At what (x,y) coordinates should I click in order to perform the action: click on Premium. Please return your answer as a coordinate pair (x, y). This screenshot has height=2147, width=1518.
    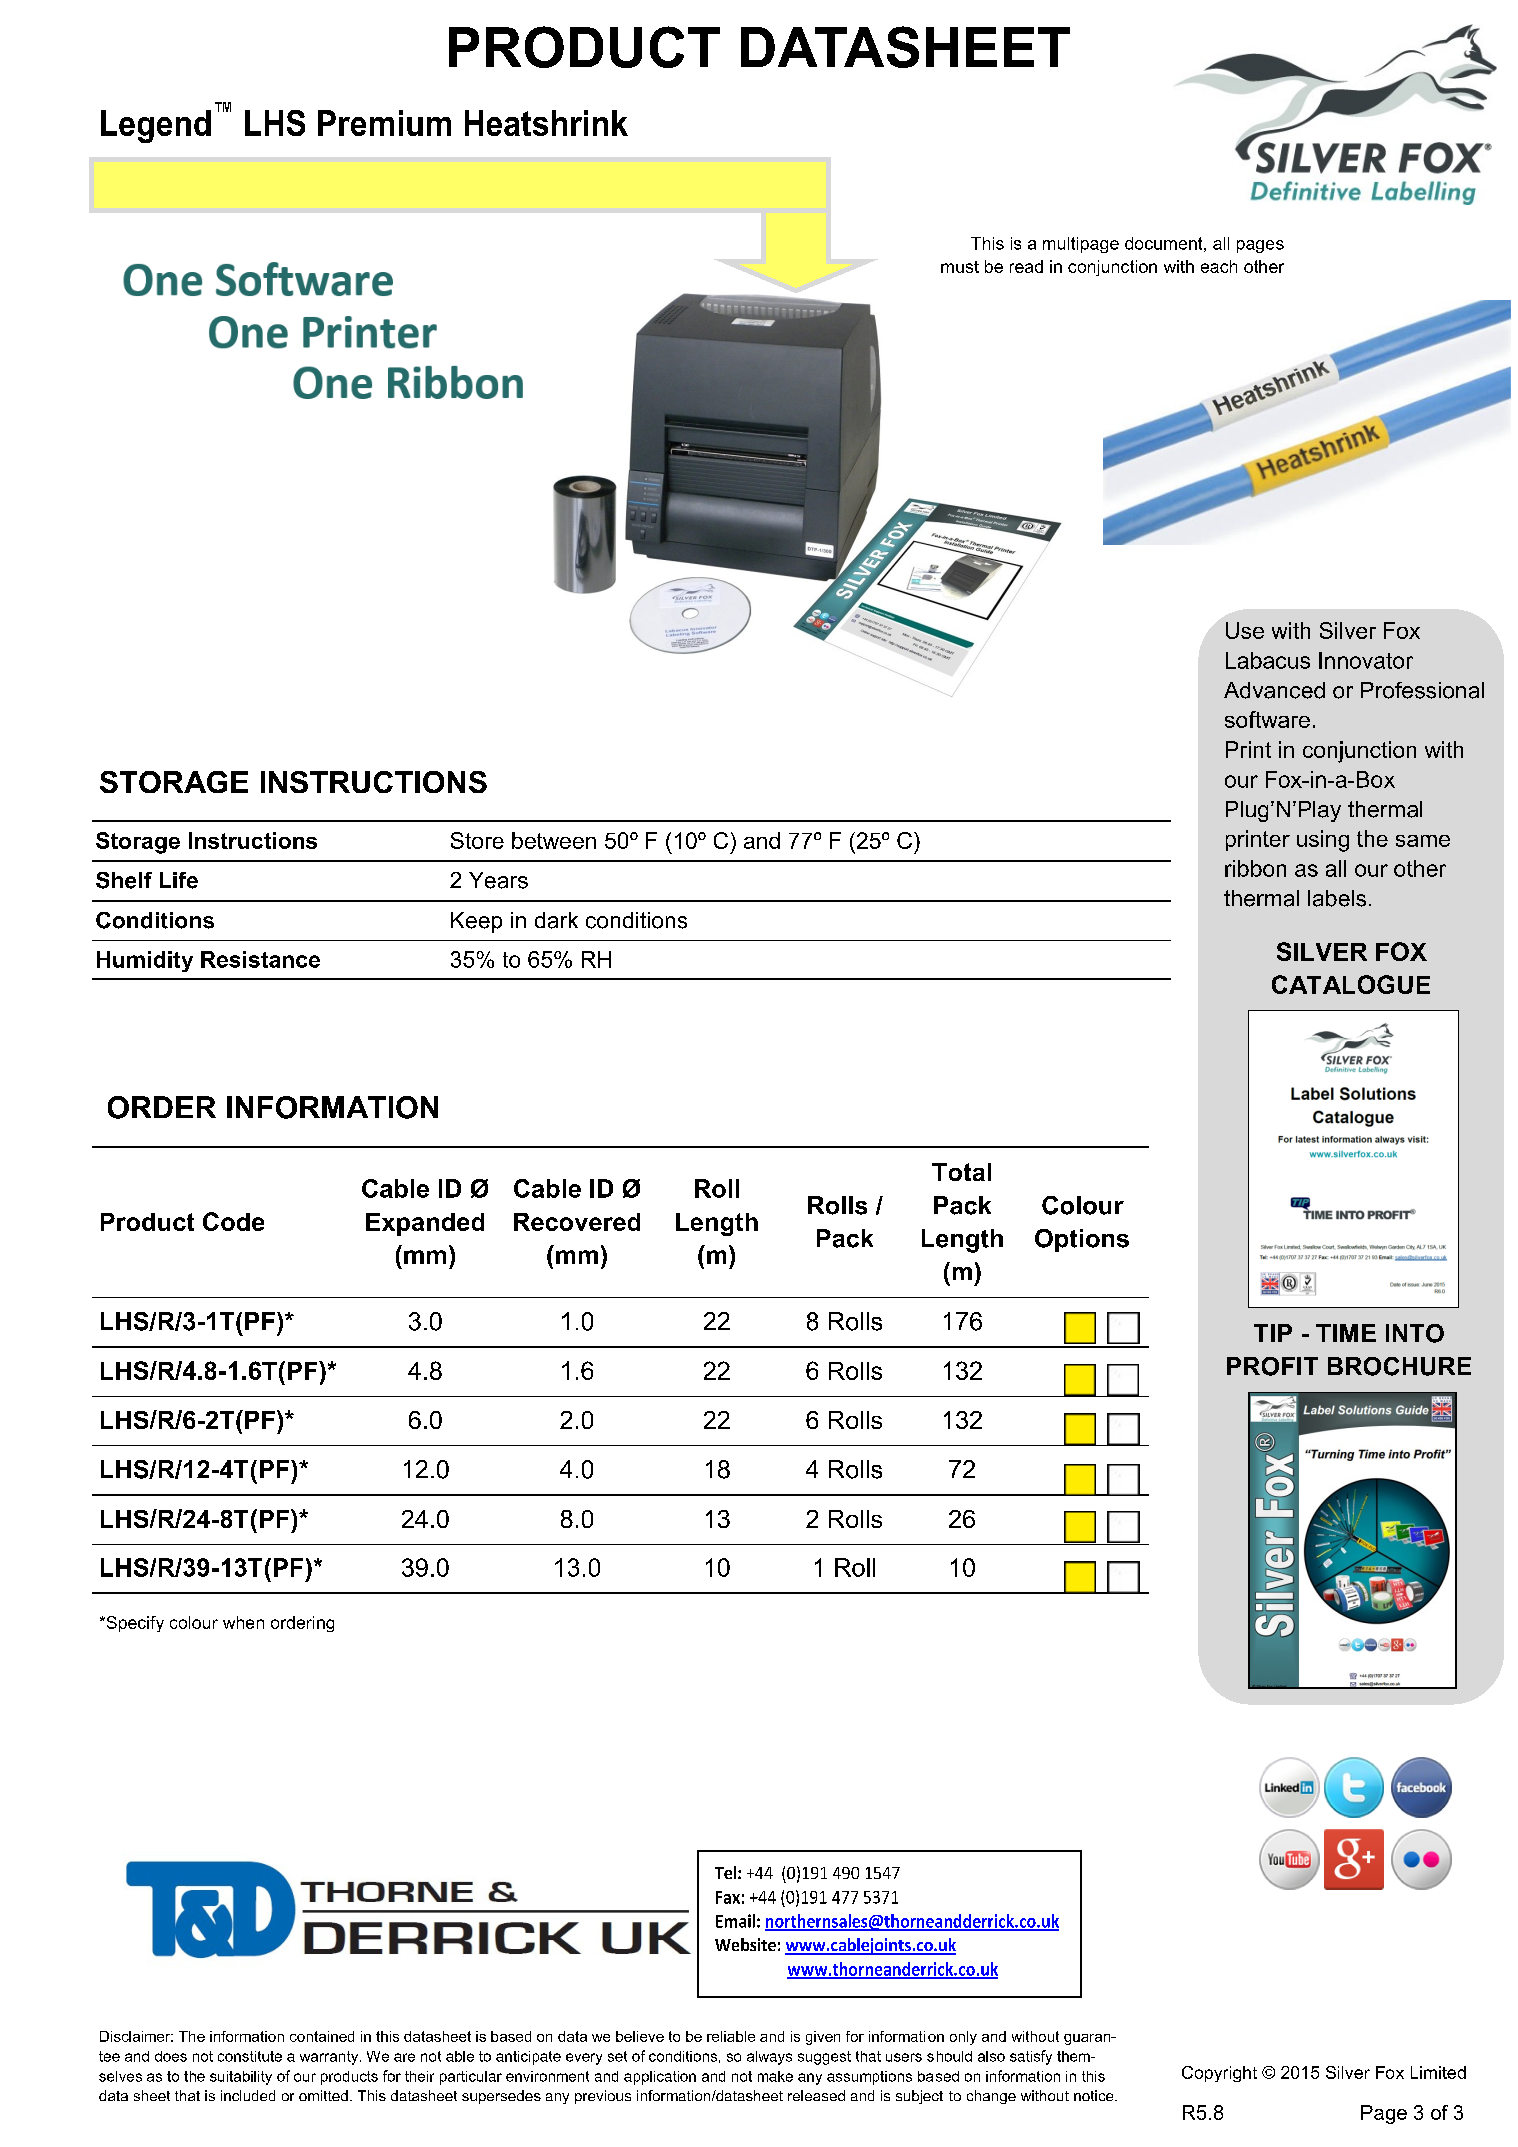
    Looking at the image, I should click on (384, 123).
